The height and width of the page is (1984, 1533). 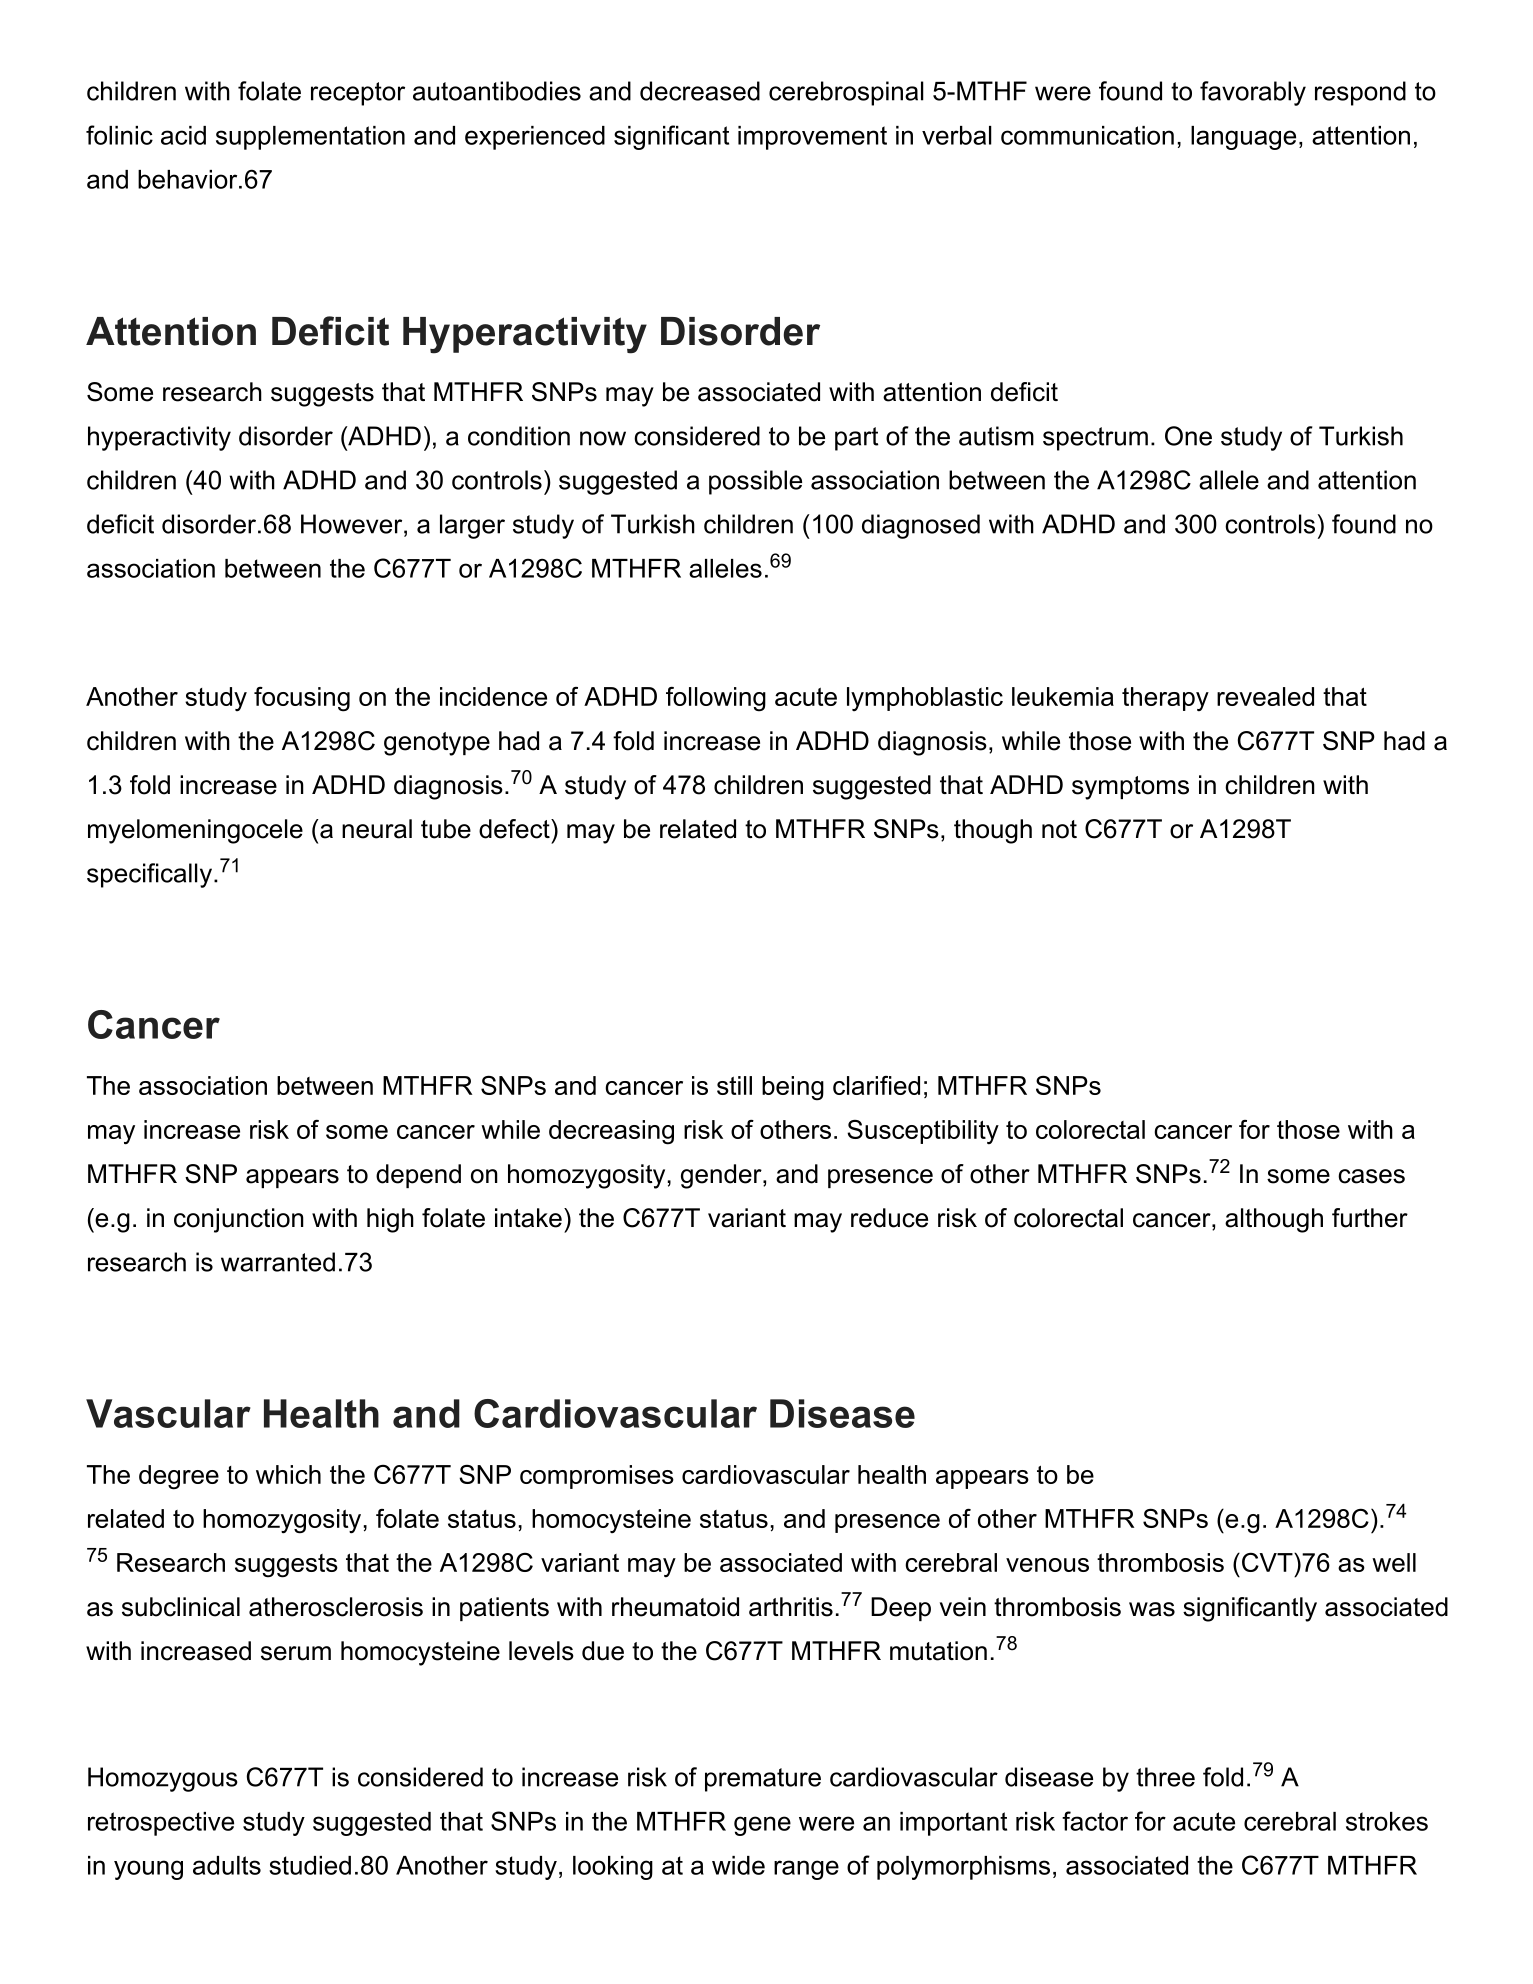 What do you see at coordinates (597, 1477) in the page?
I see `compromises` at bounding box center [597, 1477].
